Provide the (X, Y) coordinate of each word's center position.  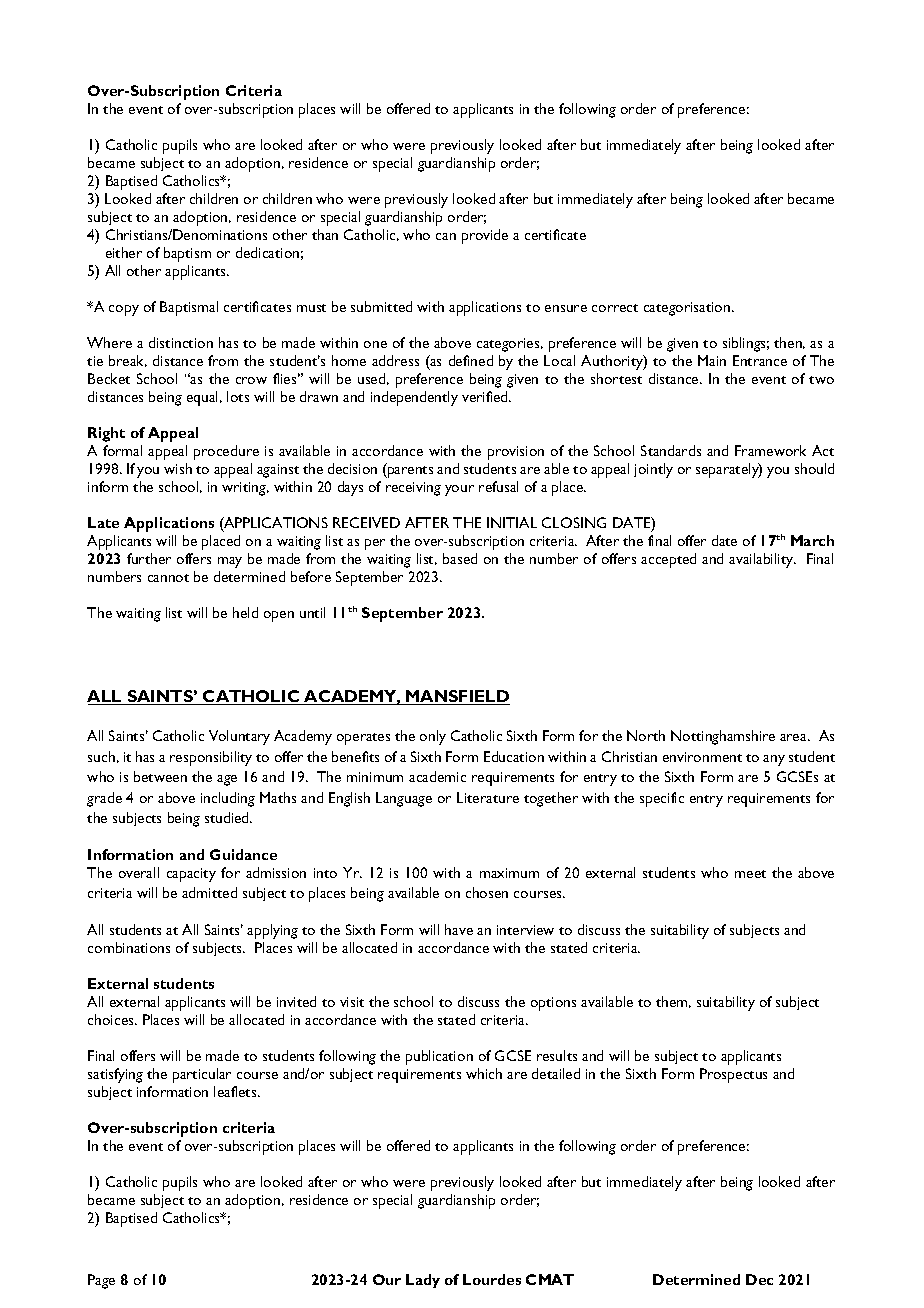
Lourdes (492, 1279)
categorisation (688, 309)
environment (702, 757)
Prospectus (733, 1075)
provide (485, 236)
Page (101, 1281)
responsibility (211, 758)
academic (437, 776)
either (124, 252)
